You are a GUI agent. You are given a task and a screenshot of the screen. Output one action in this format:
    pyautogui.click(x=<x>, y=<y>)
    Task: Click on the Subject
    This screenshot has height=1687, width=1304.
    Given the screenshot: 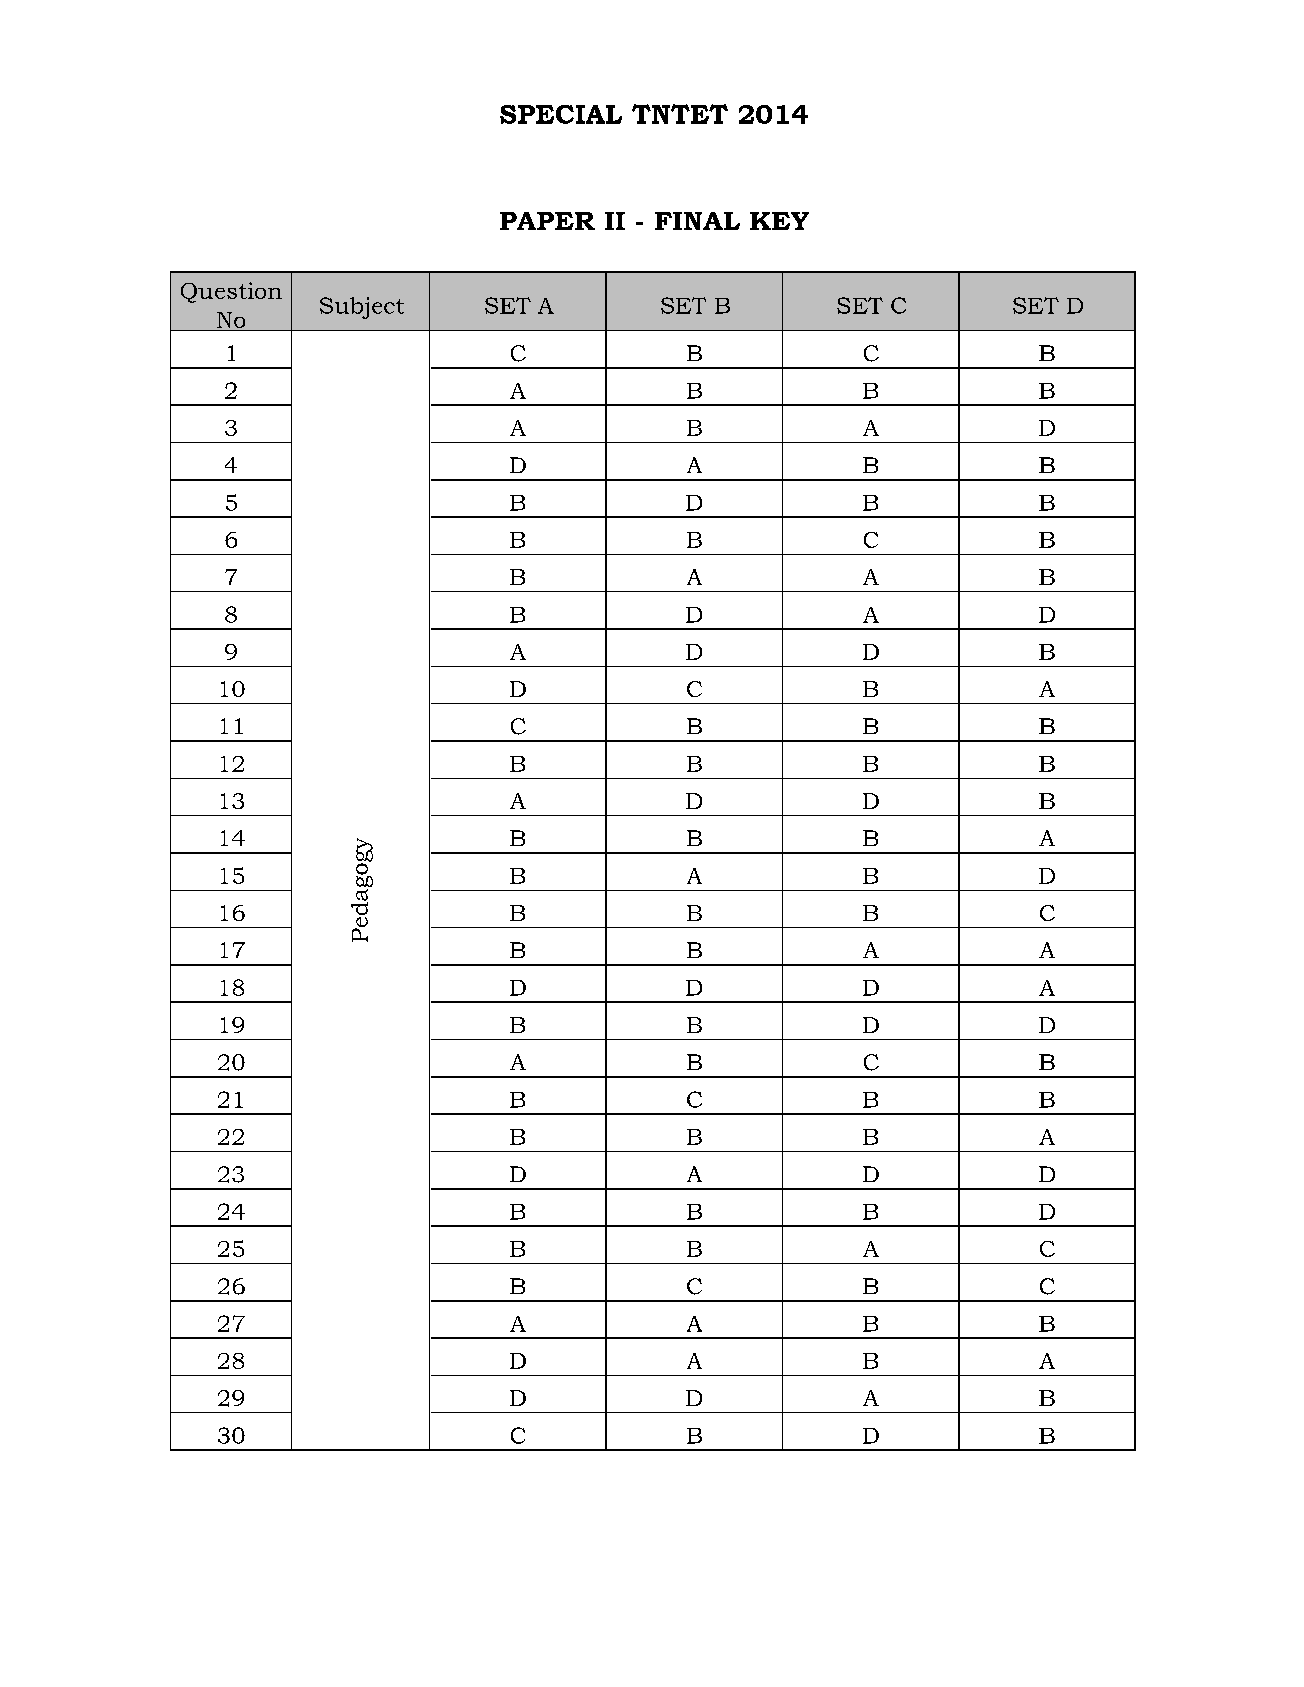 What is the action you would take?
    pyautogui.click(x=362, y=308)
